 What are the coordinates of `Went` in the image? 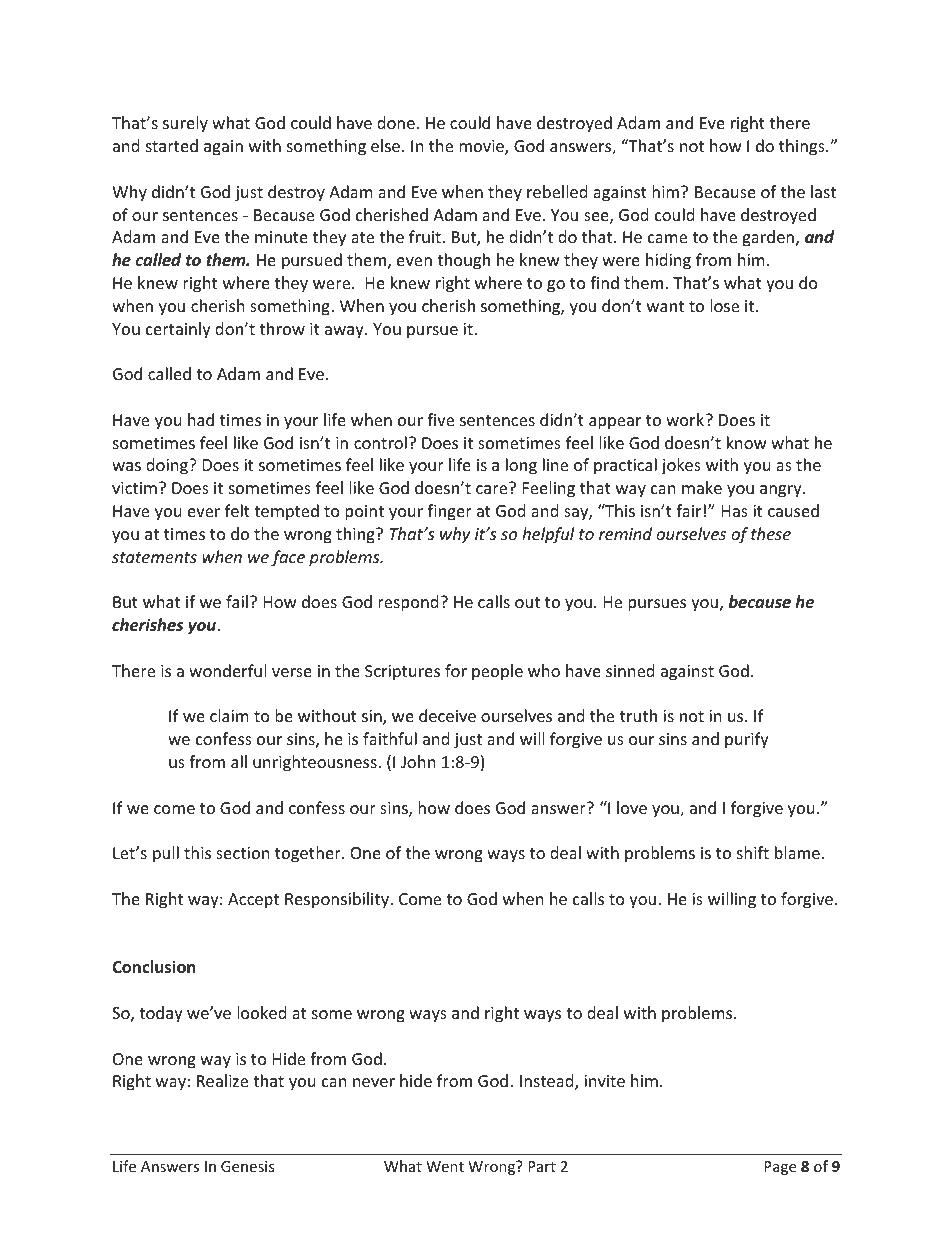 It's located at (445, 1166).
